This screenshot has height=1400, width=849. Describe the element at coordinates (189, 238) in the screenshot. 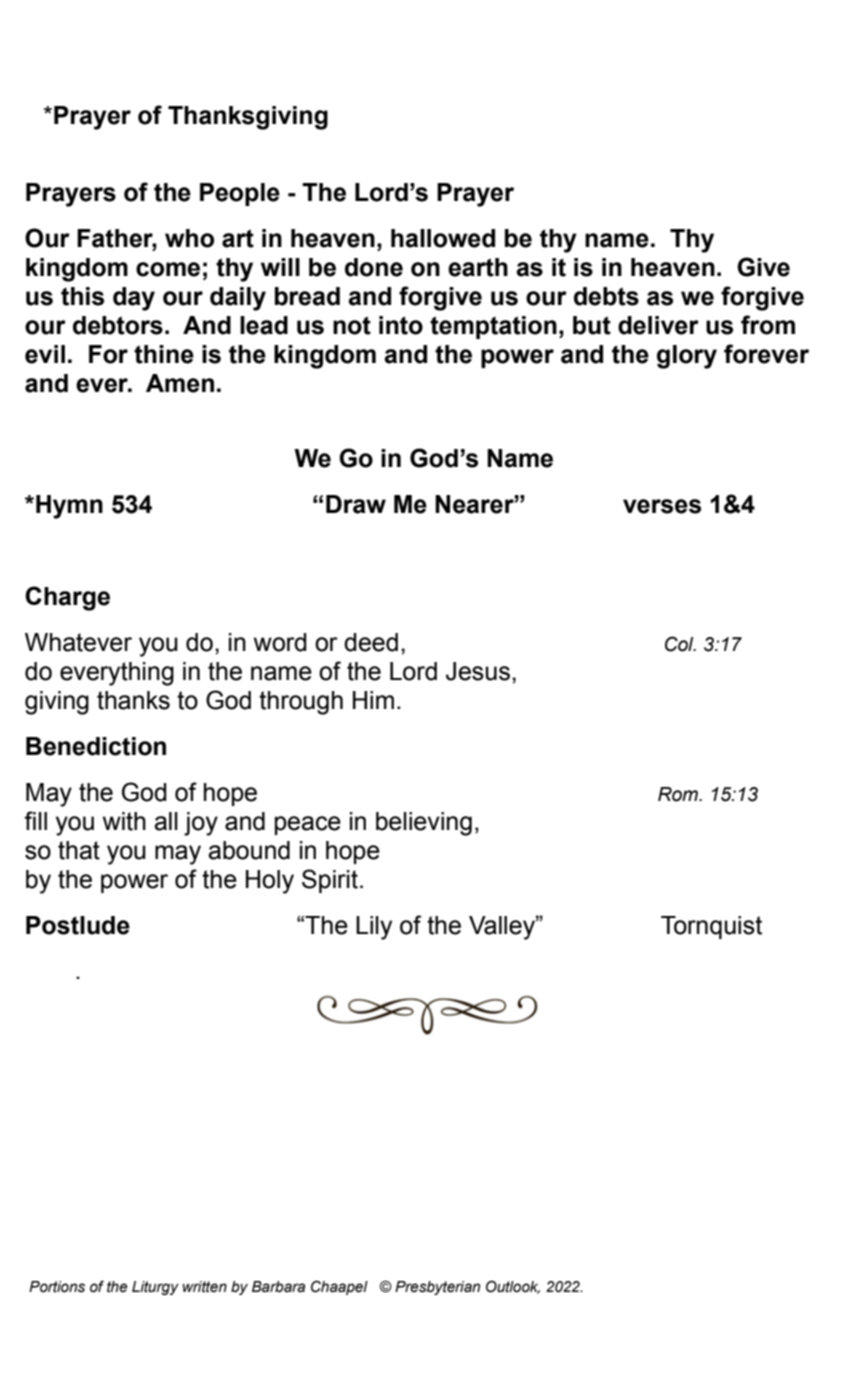

I see `who` at that location.
